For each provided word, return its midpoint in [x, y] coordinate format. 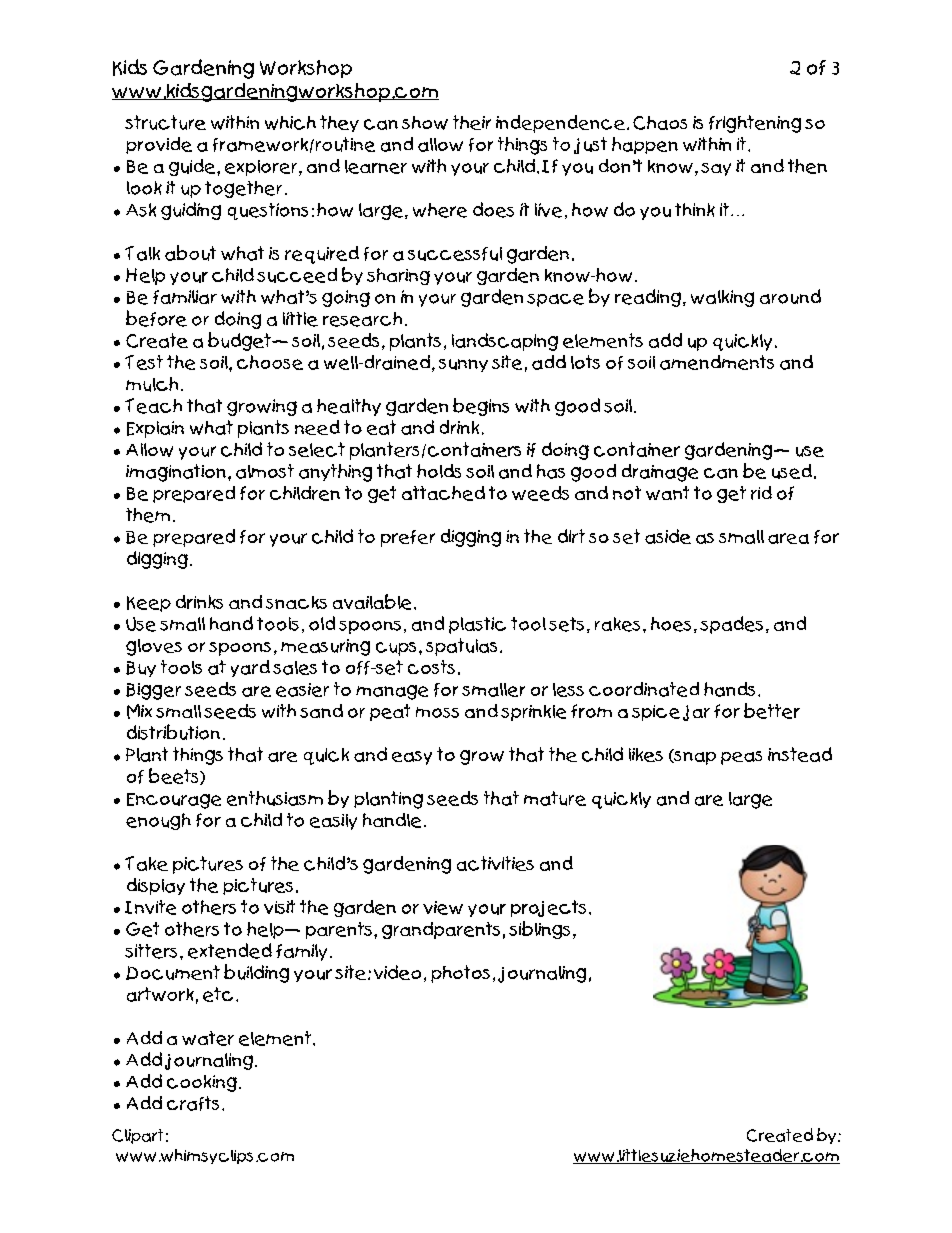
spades [731, 625]
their [472, 122]
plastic [477, 625]
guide [193, 167]
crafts [193, 1103]
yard [250, 668]
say [716, 169]
